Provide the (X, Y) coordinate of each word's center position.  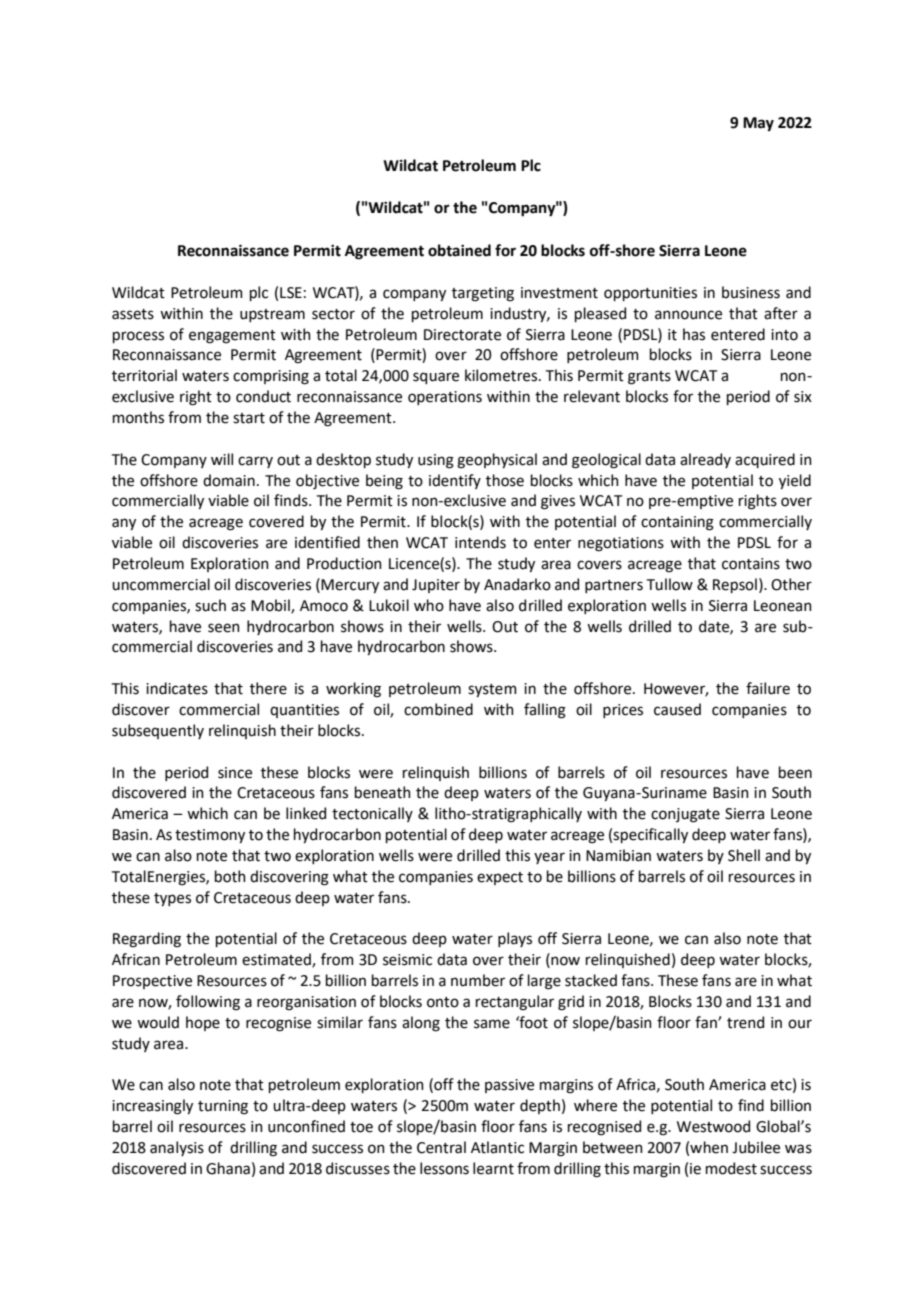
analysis (177, 1148)
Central (441, 1147)
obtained (459, 250)
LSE (291, 293)
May (758, 124)
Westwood (713, 1126)
